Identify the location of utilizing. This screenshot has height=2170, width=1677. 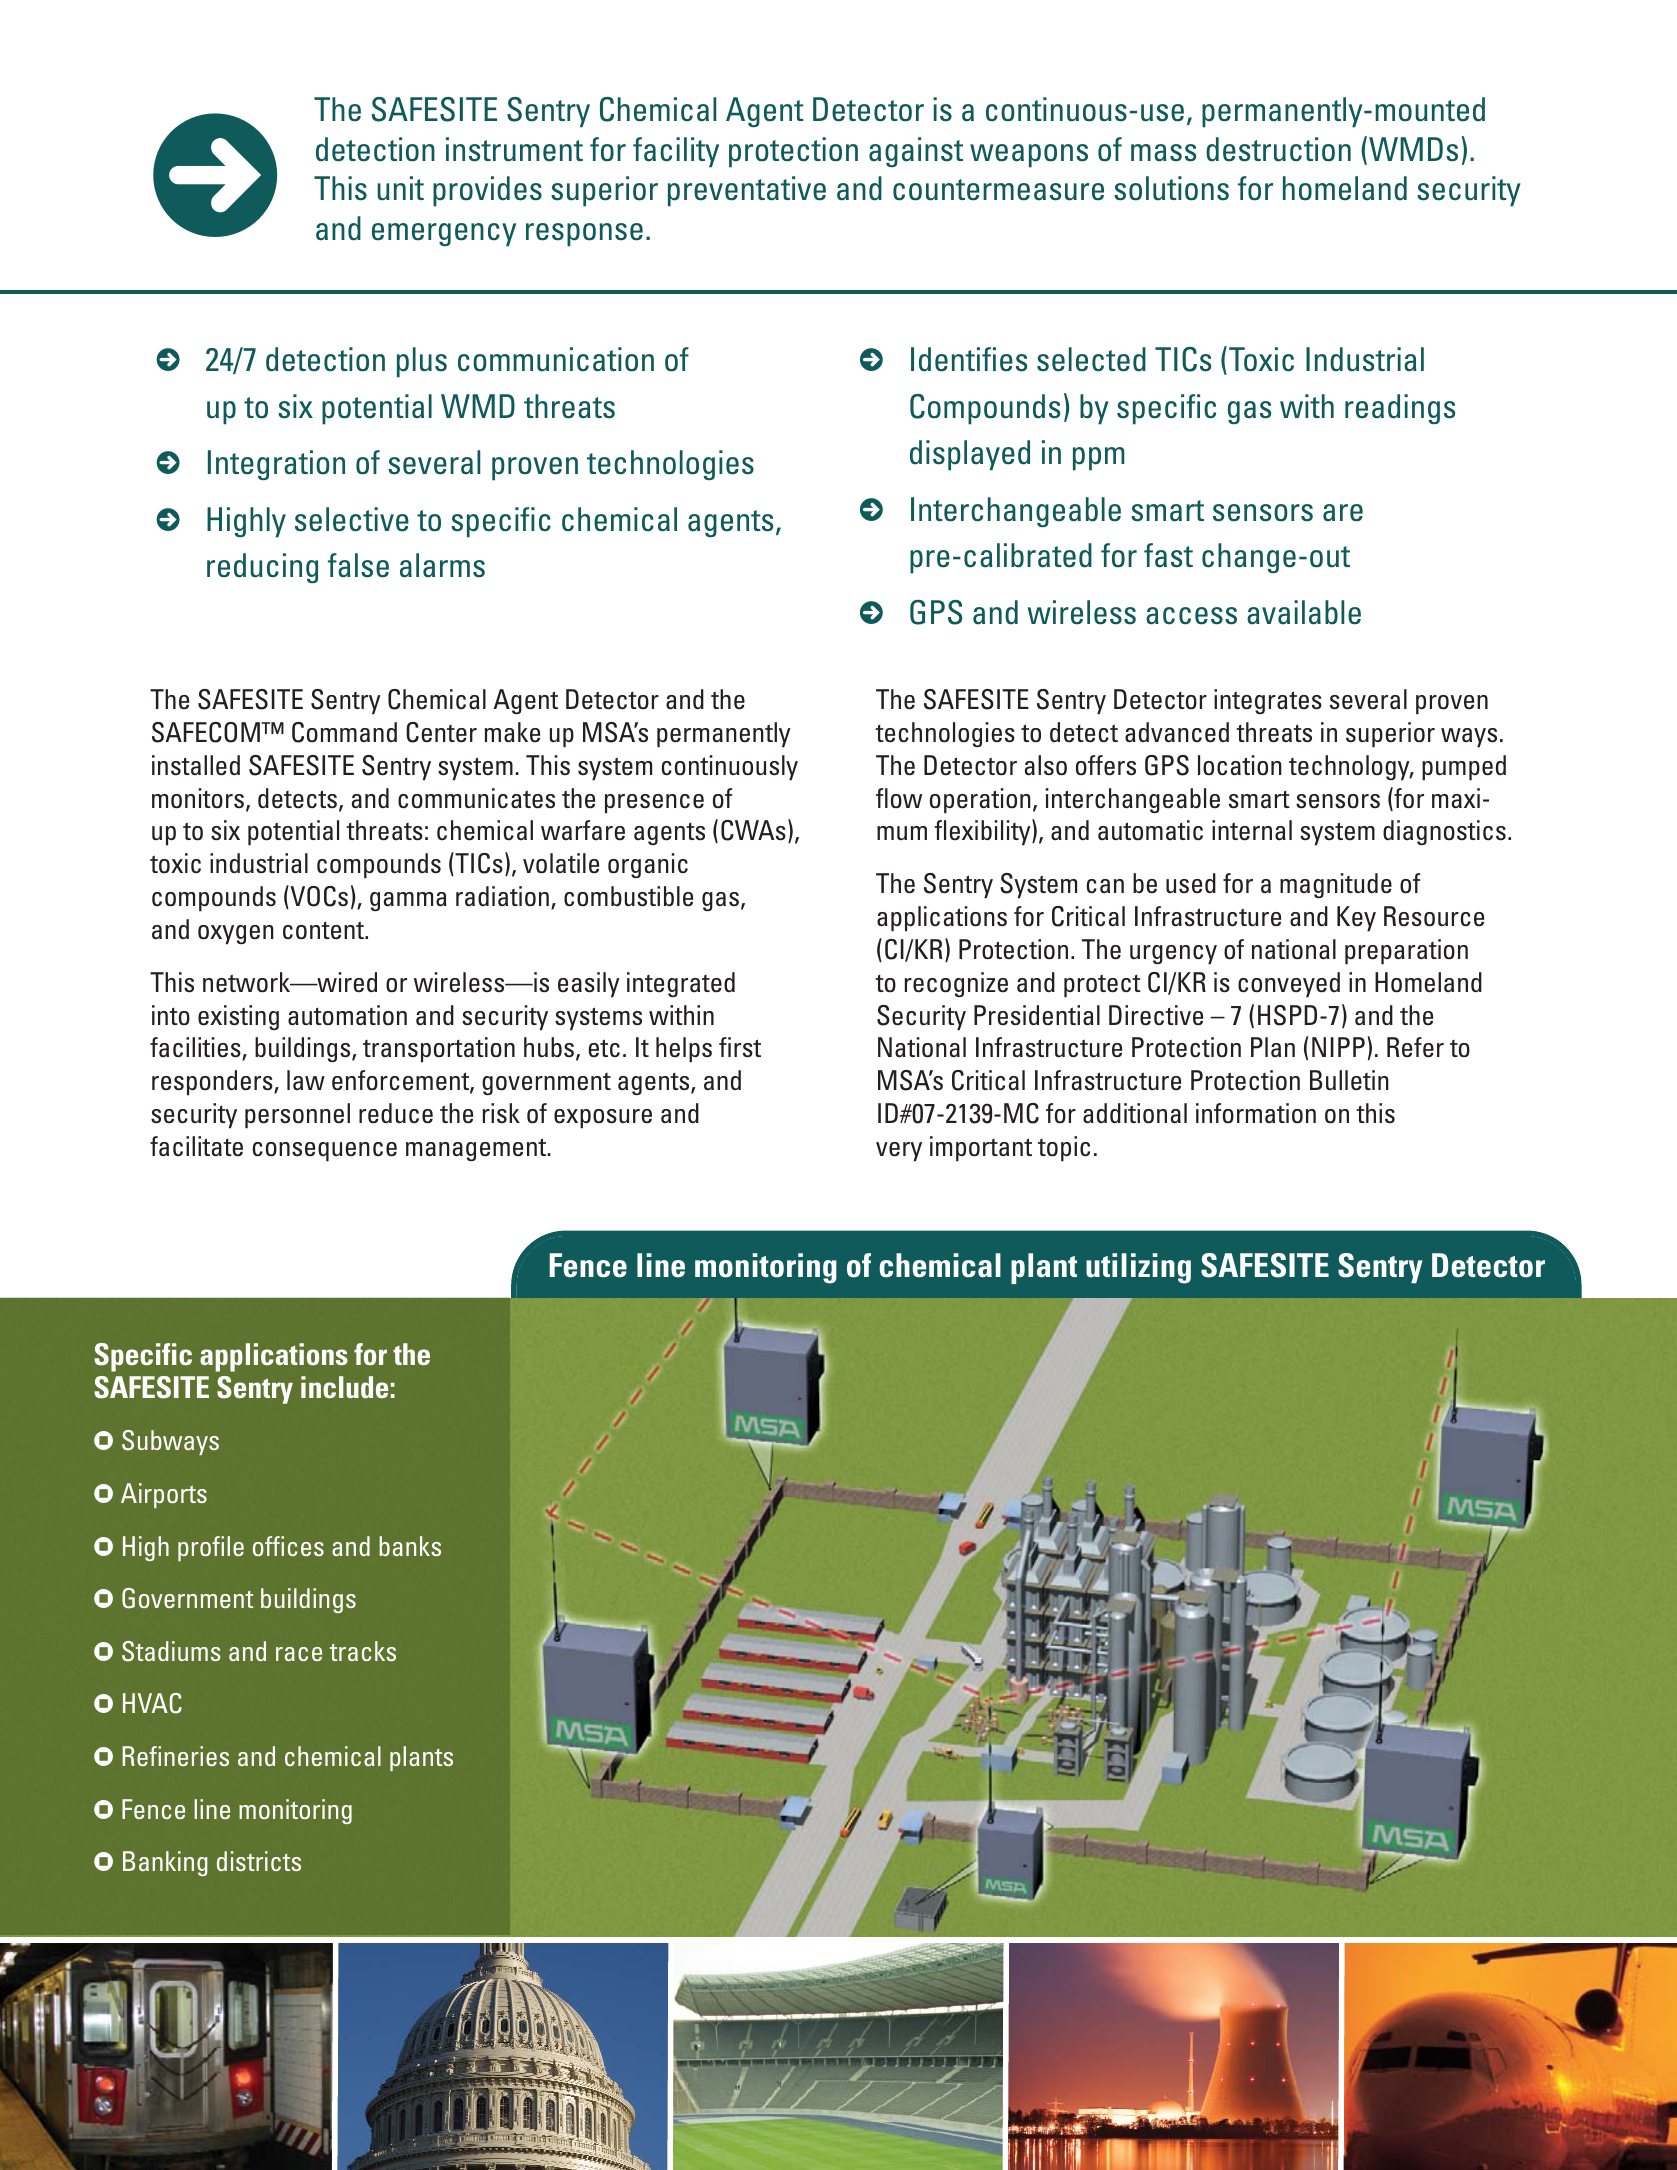
(1138, 1268).
